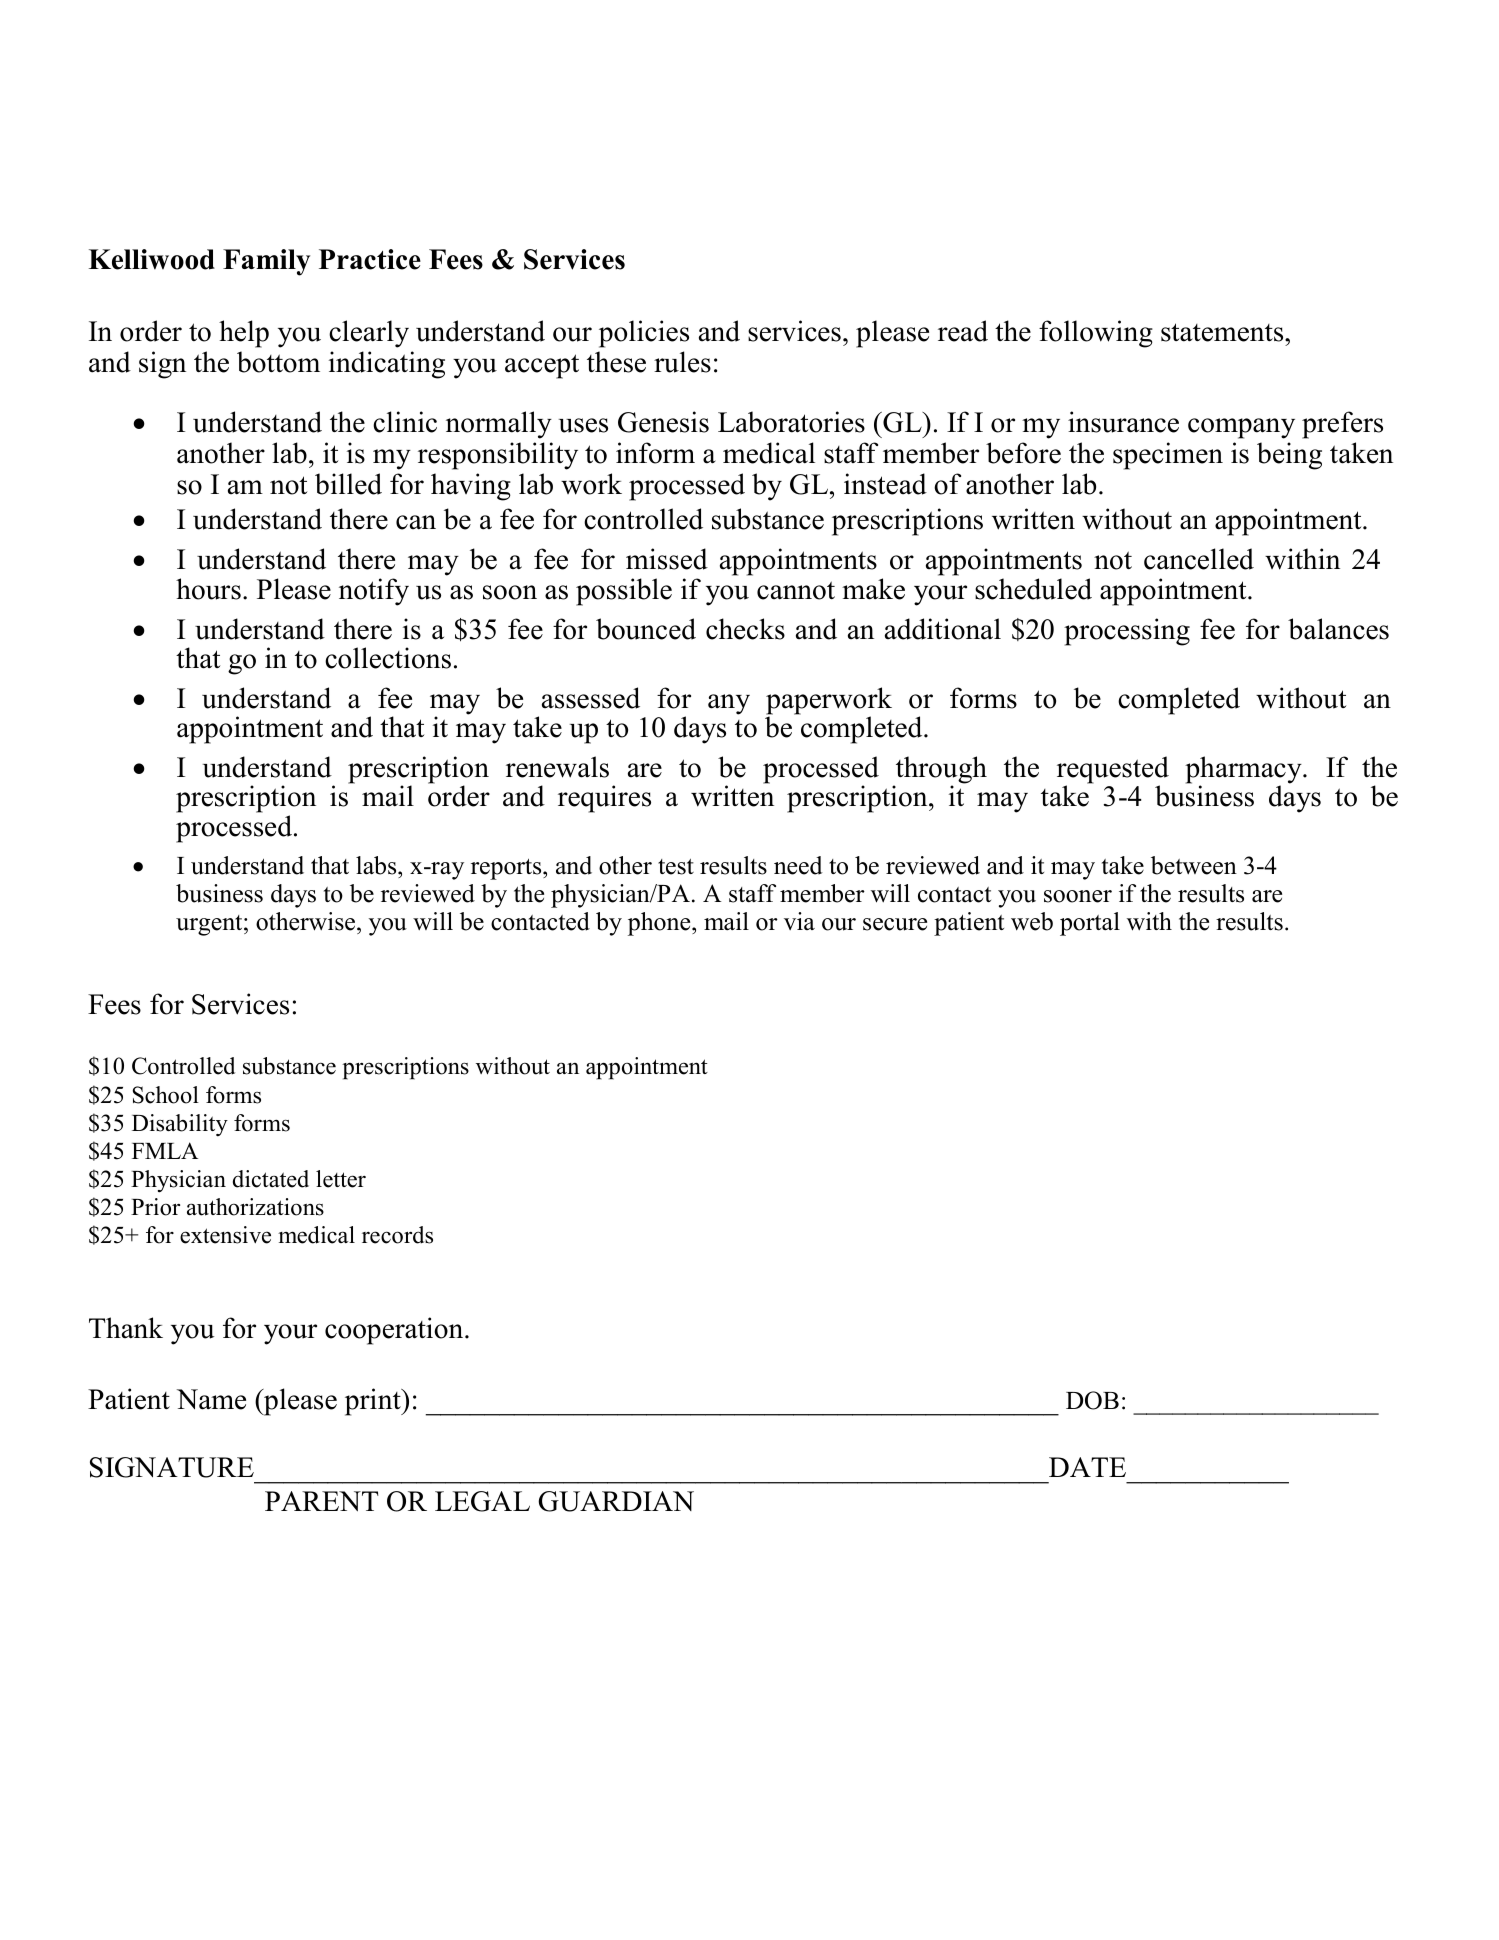  What do you see at coordinates (1199, 559) in the screenshot?
I see `cancelled` at bounding box center [1199, 559].
